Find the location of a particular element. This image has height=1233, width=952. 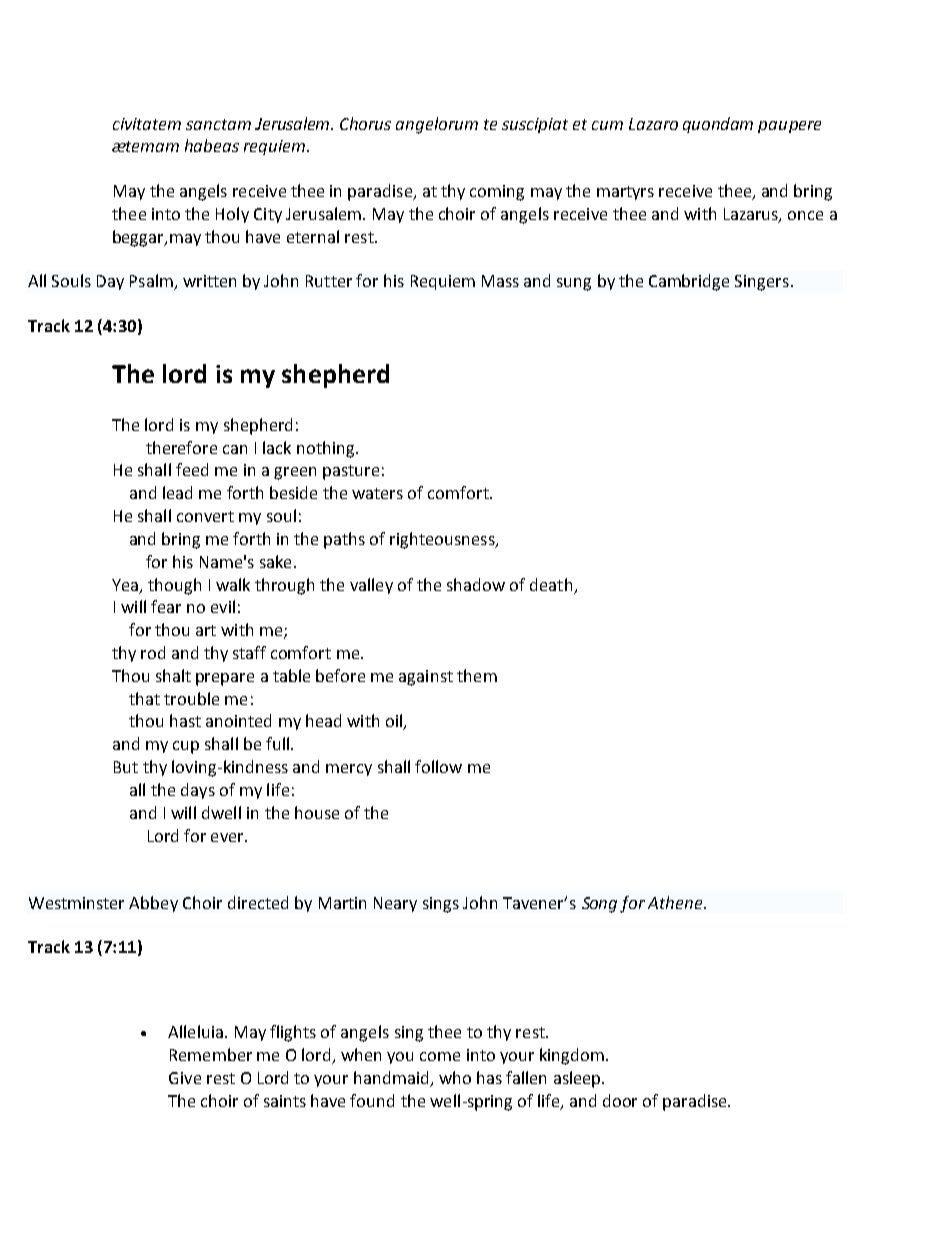

Give is located at coordinates (185, 1078).
